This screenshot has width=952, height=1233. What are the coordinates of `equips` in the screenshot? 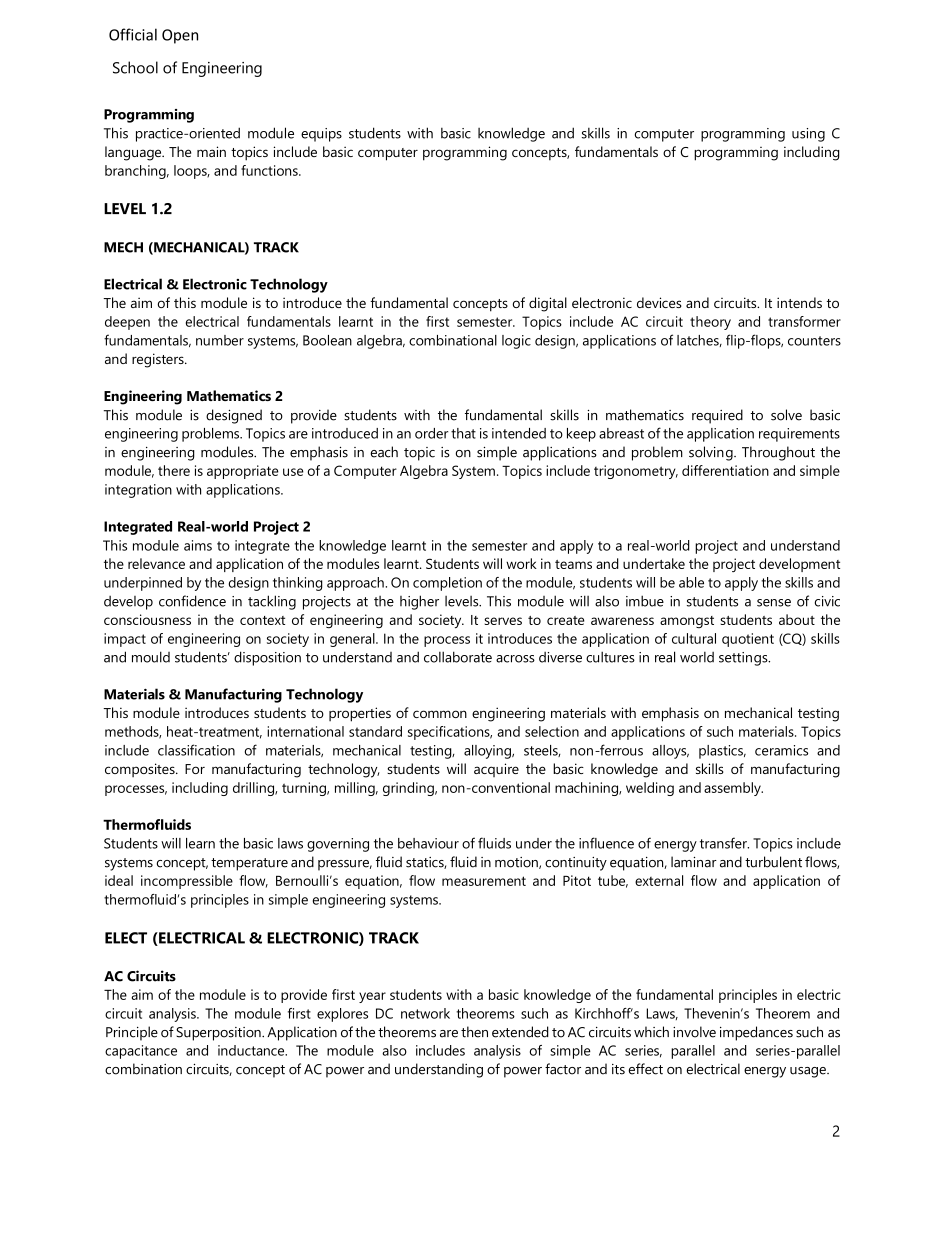 It's located at (321, 135).
